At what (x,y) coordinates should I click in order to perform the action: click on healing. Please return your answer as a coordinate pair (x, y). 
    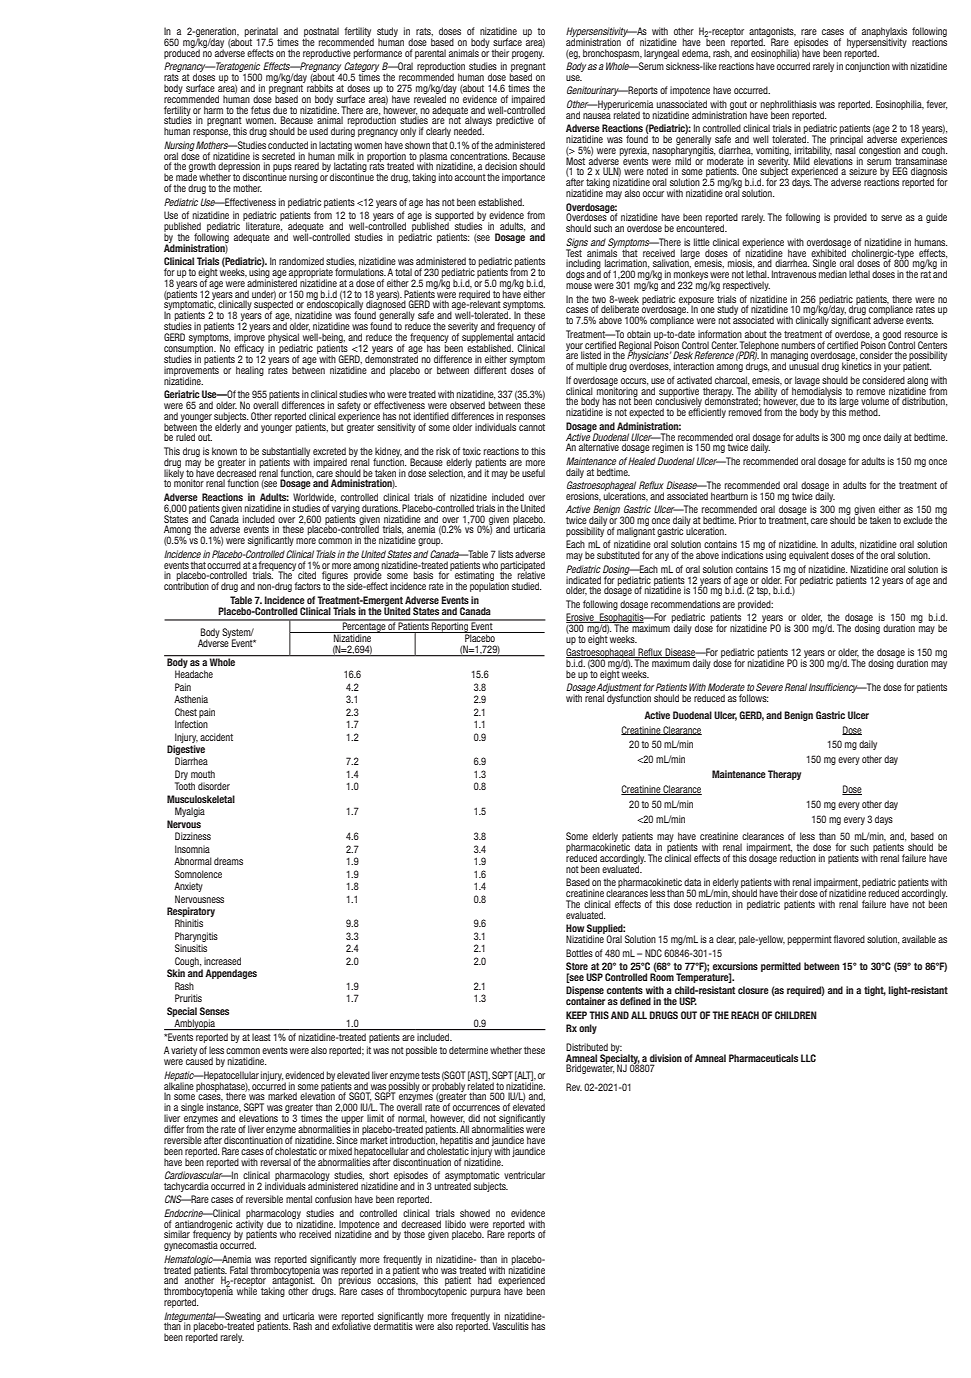
    Looking at the image, I should click on (250, 371).
